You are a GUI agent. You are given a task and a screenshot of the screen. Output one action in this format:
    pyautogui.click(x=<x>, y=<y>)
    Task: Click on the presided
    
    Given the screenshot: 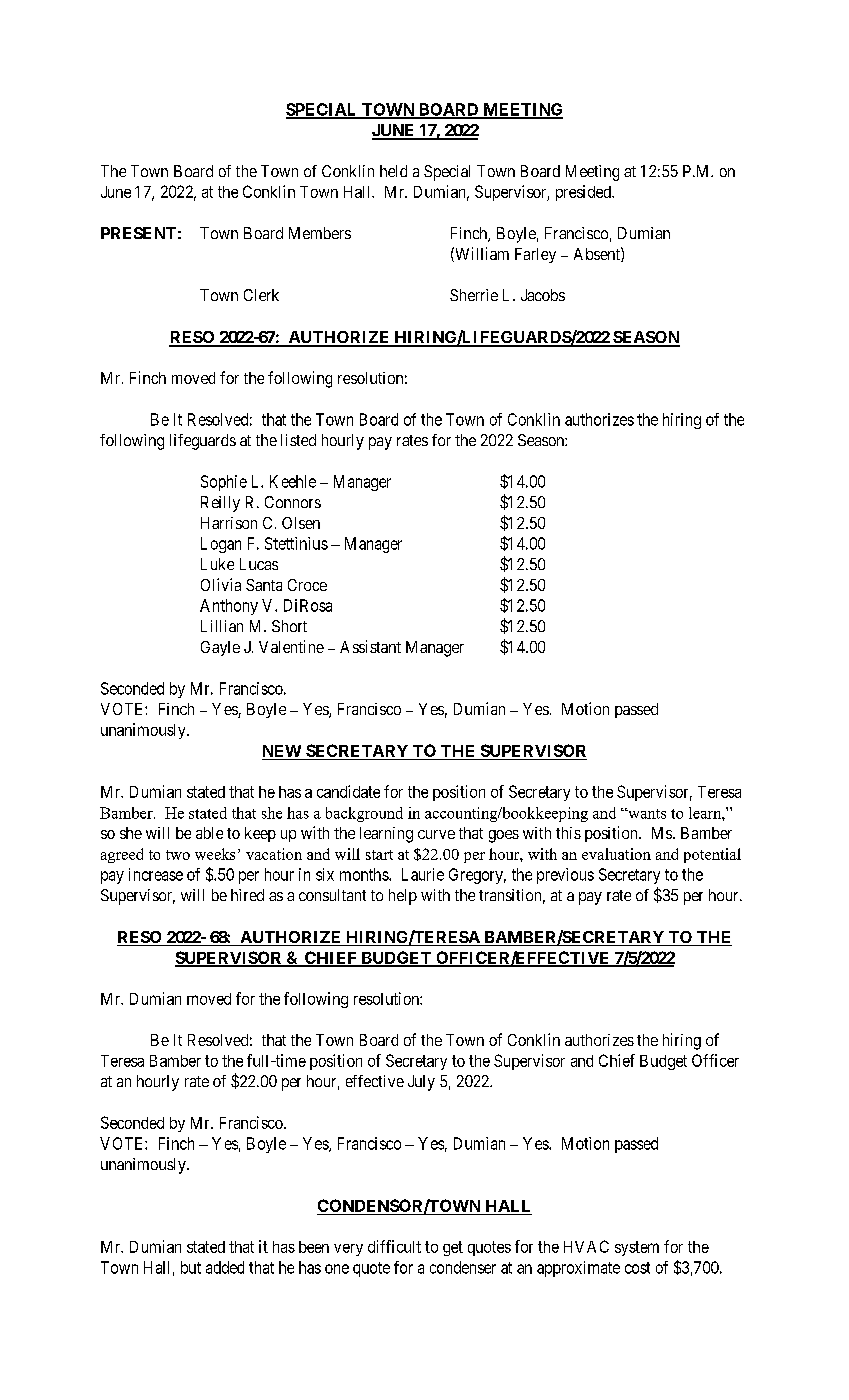 What is the action you would take?
    pyautogui.click(x=584, y=193)
